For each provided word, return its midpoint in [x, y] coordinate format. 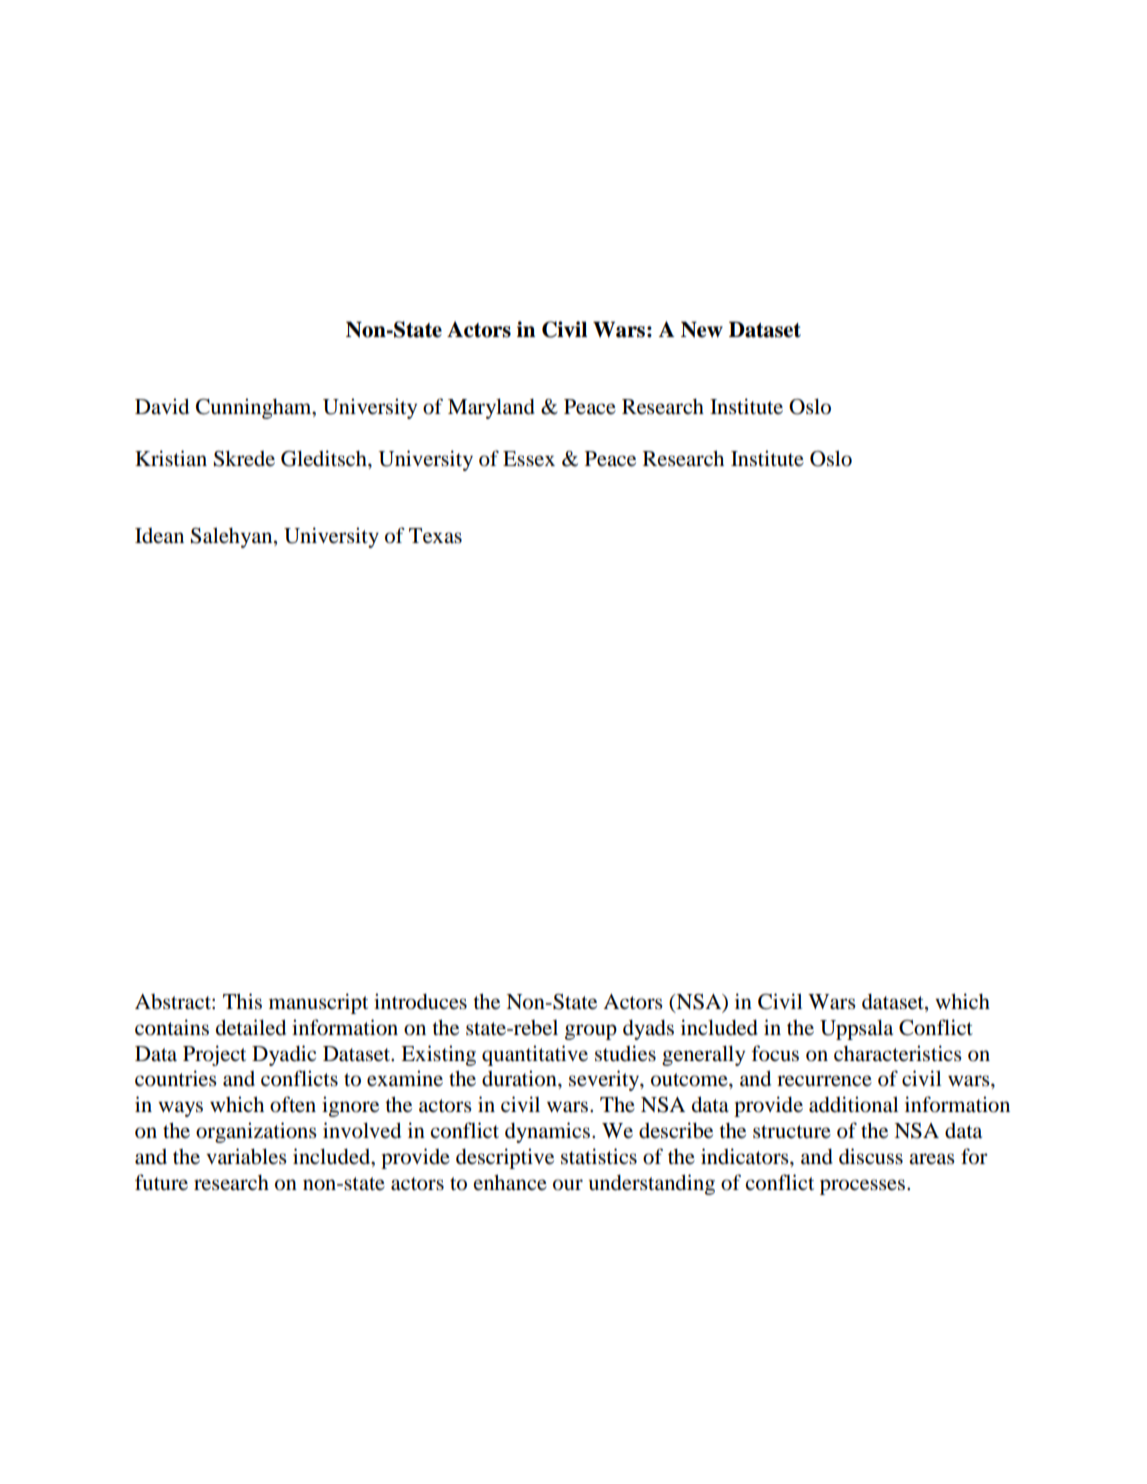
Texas [435, 536]
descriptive [505, 1158]
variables [246, 1156]
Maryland [491, 408]
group [591, 1032]
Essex [529, 459]
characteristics [898, 1053]
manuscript [318, 1003]
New [702, 329]
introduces [420, 1001]
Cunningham [255, 408]
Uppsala [856, 1029]
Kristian [171, 458]
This [242, 1001]
